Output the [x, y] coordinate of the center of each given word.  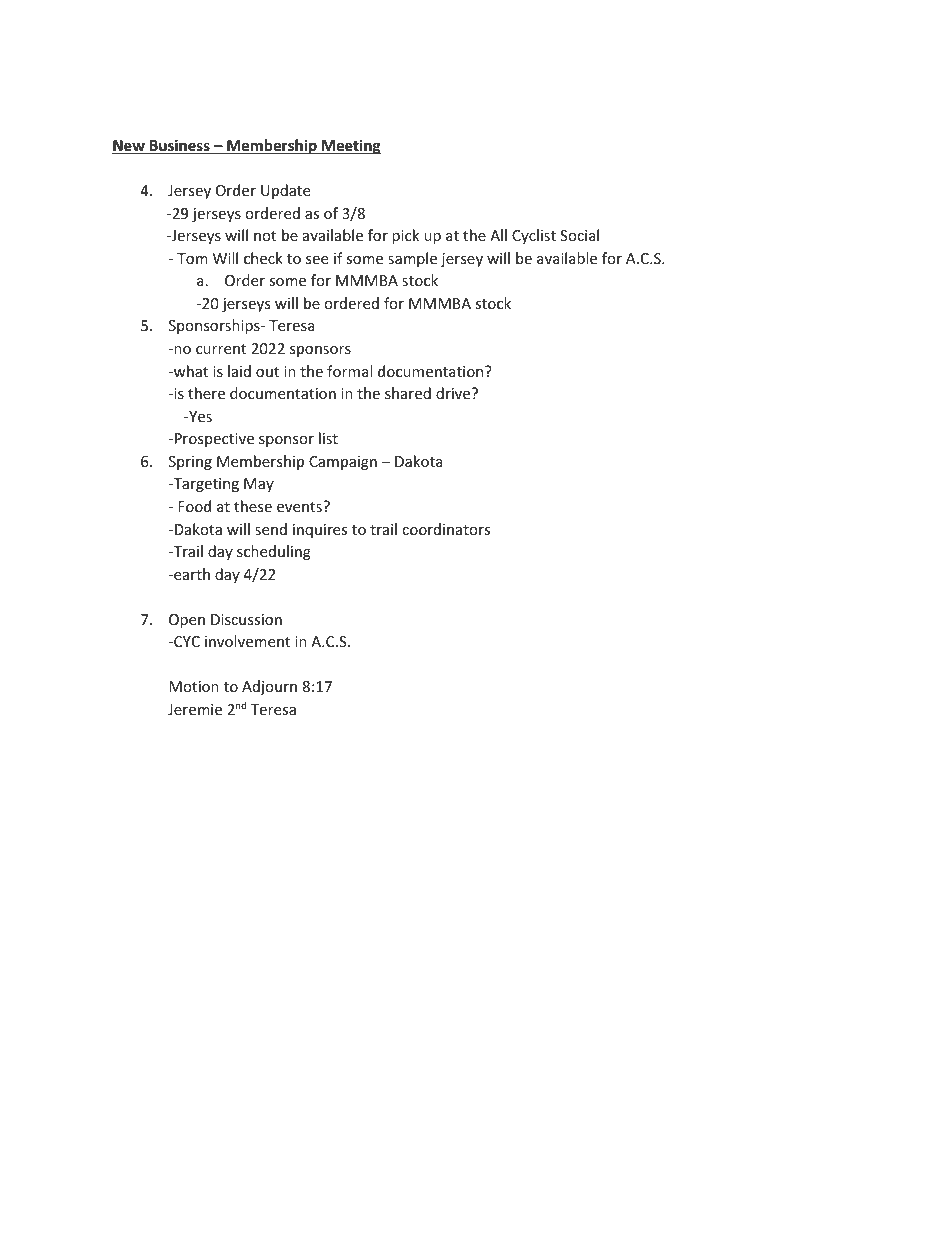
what [190, 371]
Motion [194, 686]
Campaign [343, 463]
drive [454, 393]
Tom [192, 258]
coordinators [446, 529]
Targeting [205, 485]
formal [349, 371]
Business [180, 146]
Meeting [350, 146]
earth [191, 574]
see [317, 260]
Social [579, 235]
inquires [320, 531]
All [498, 235]
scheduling [274, 552]
